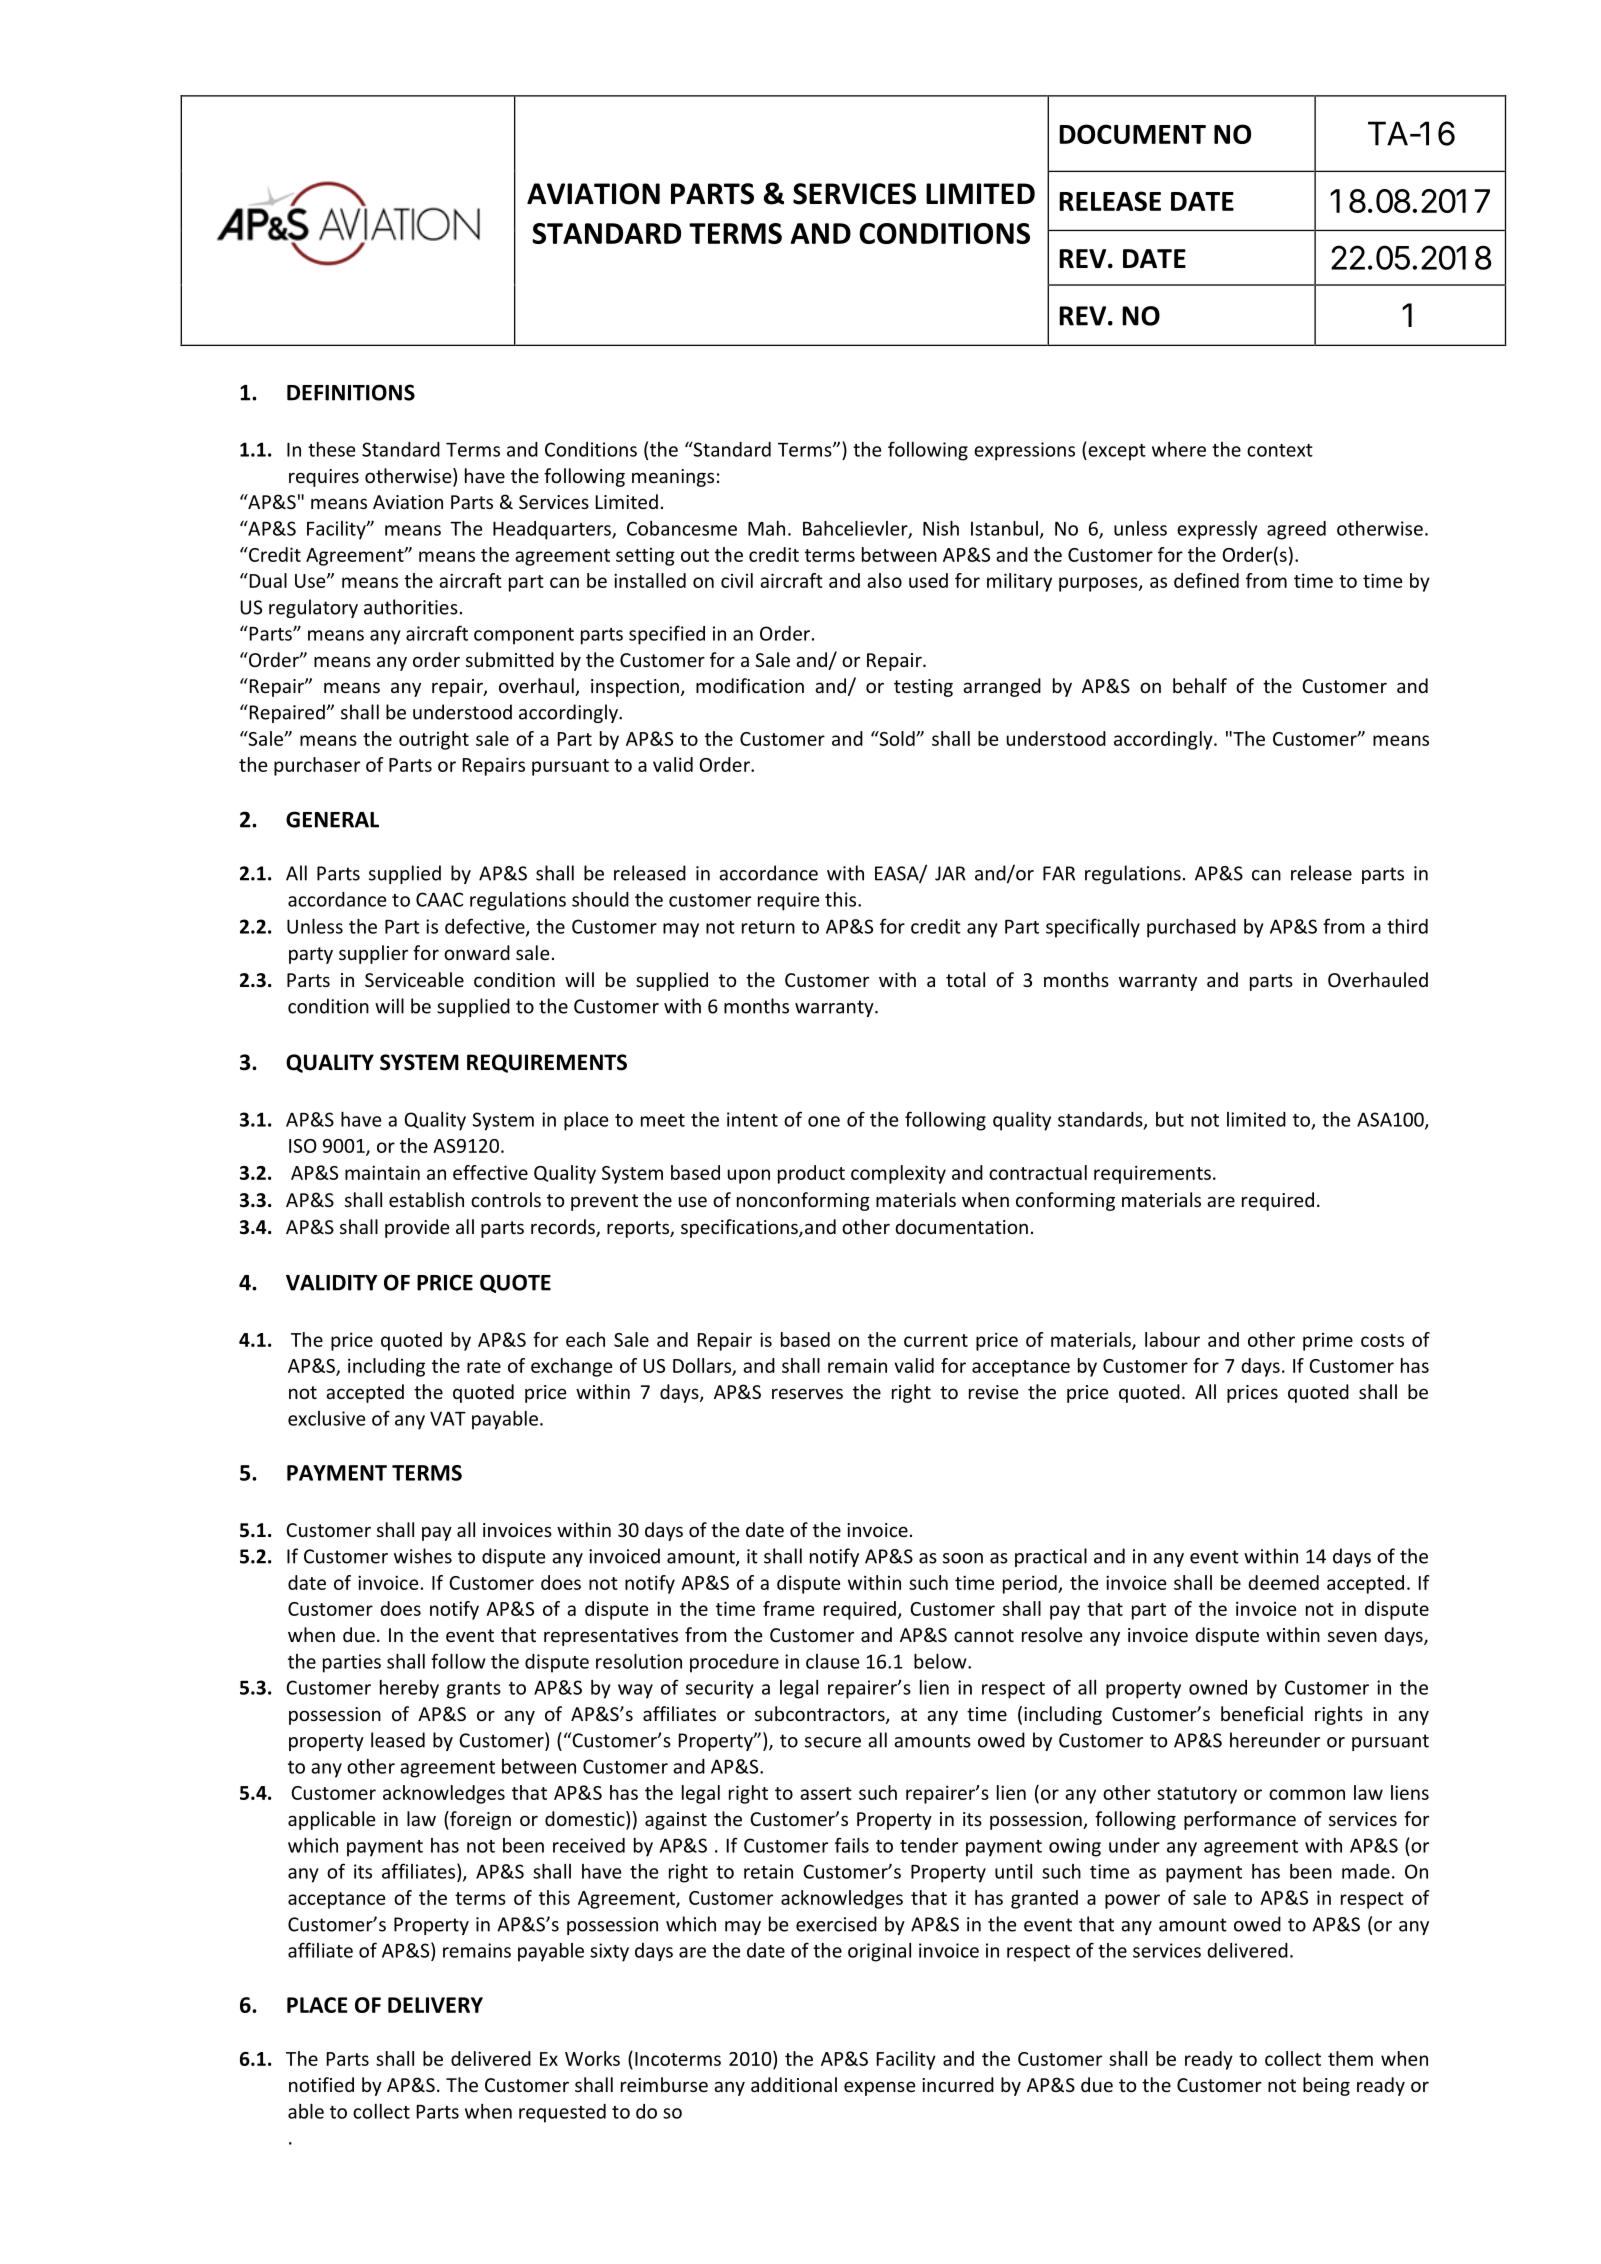 The image size is (1601, 2264). What do you see at coordinates (435, 2005) in the screenshot?
I see `DELIVERY` at bounding box center [435, 2005].
